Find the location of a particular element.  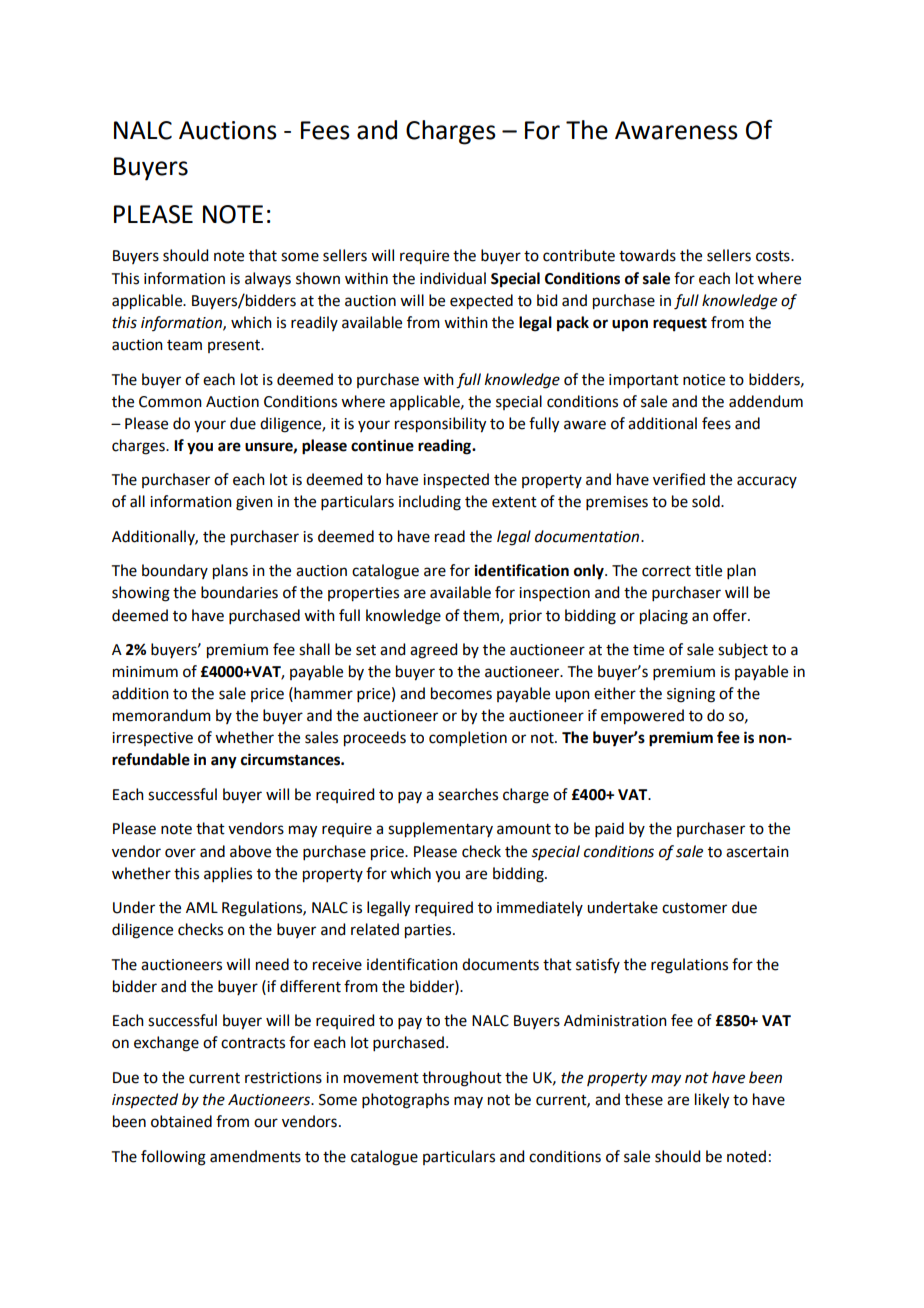

customer is located at coordinates (694, 908).
